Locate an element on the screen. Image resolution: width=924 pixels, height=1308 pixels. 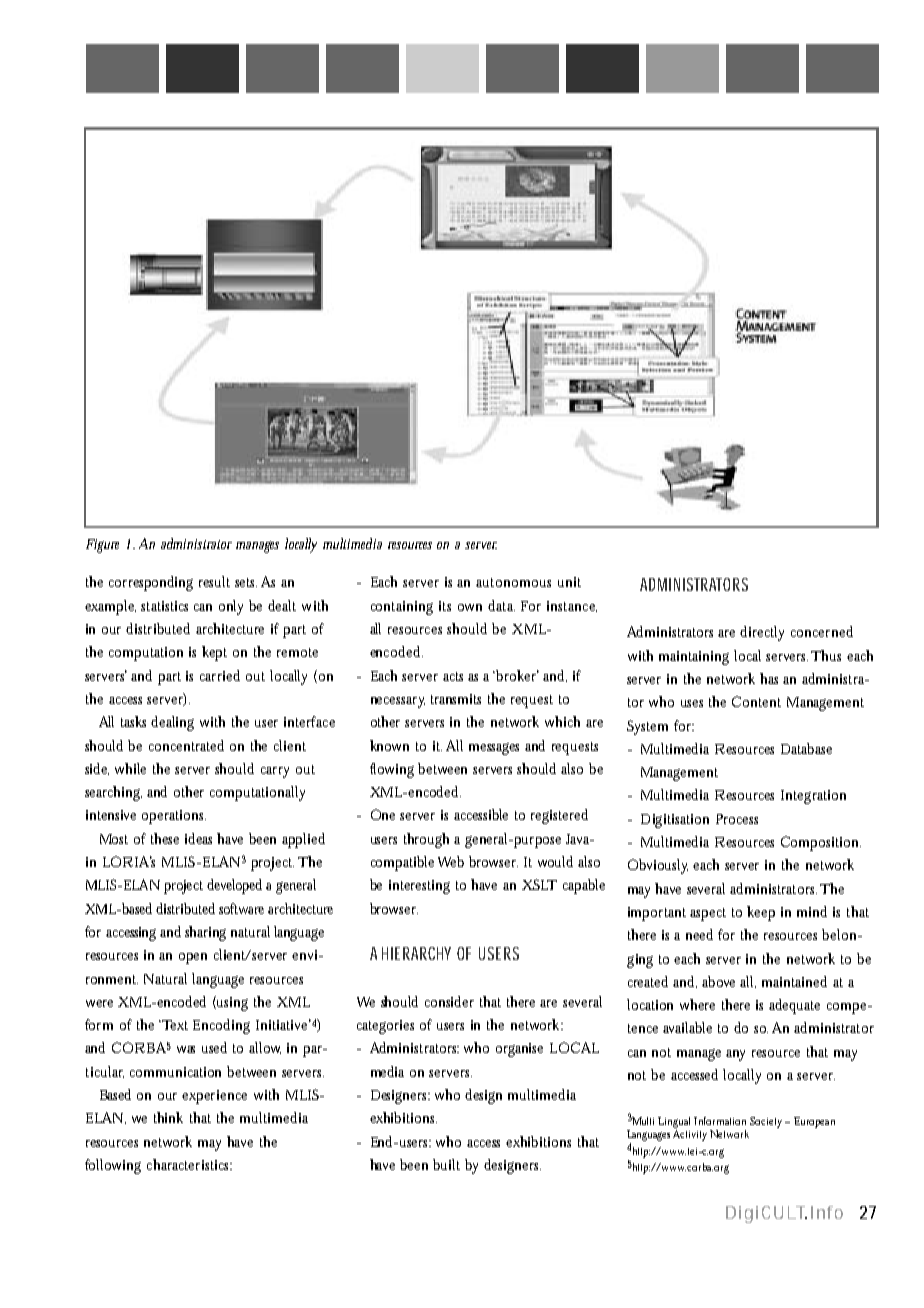
Society is located at coordinates (768, 1122).
